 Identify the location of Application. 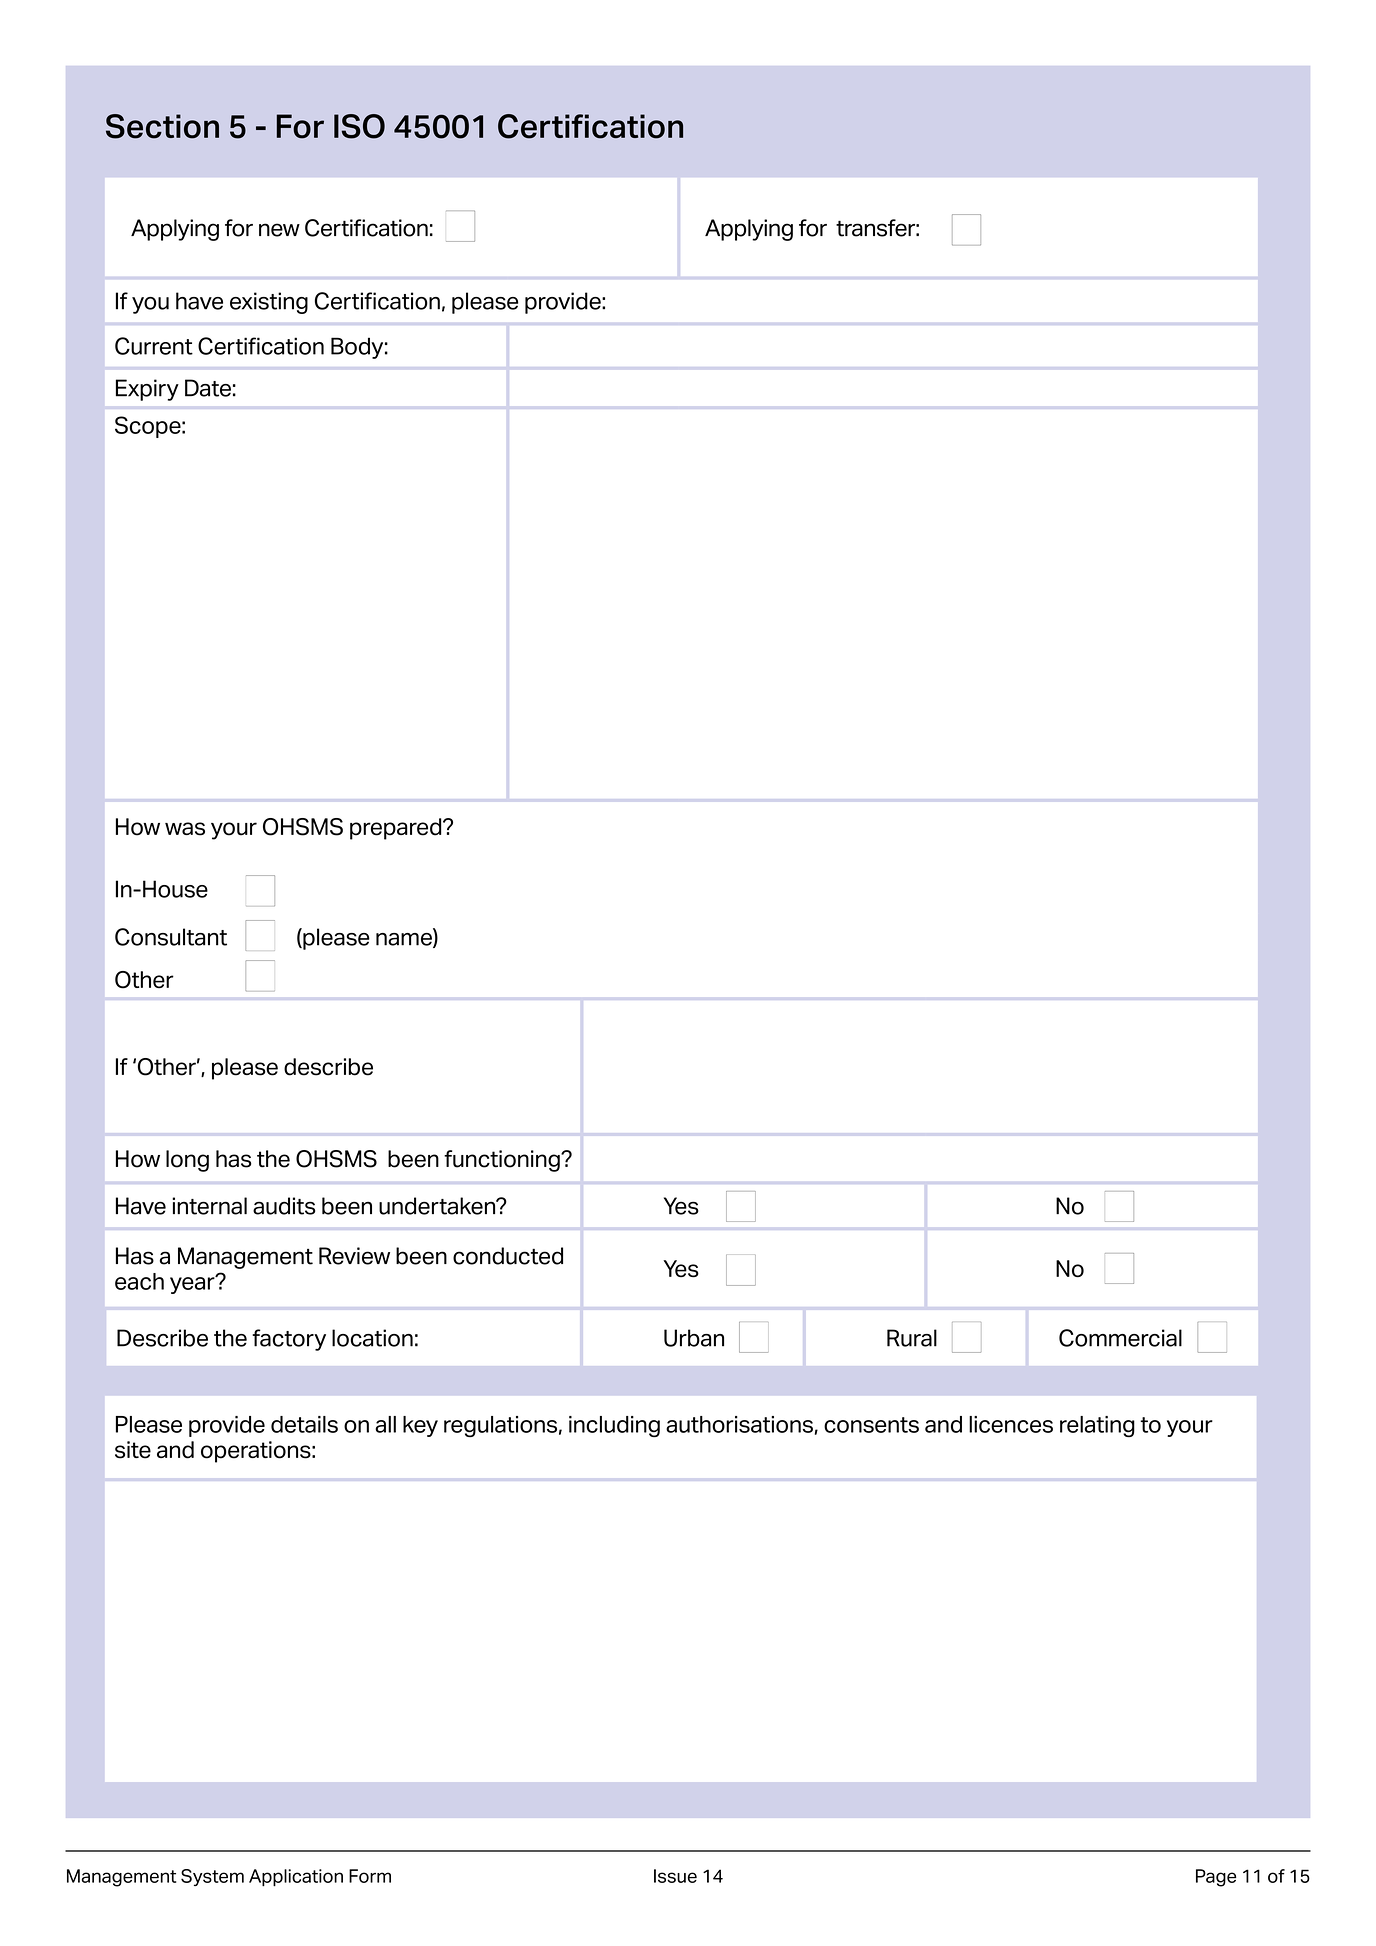
(296, 1878).
